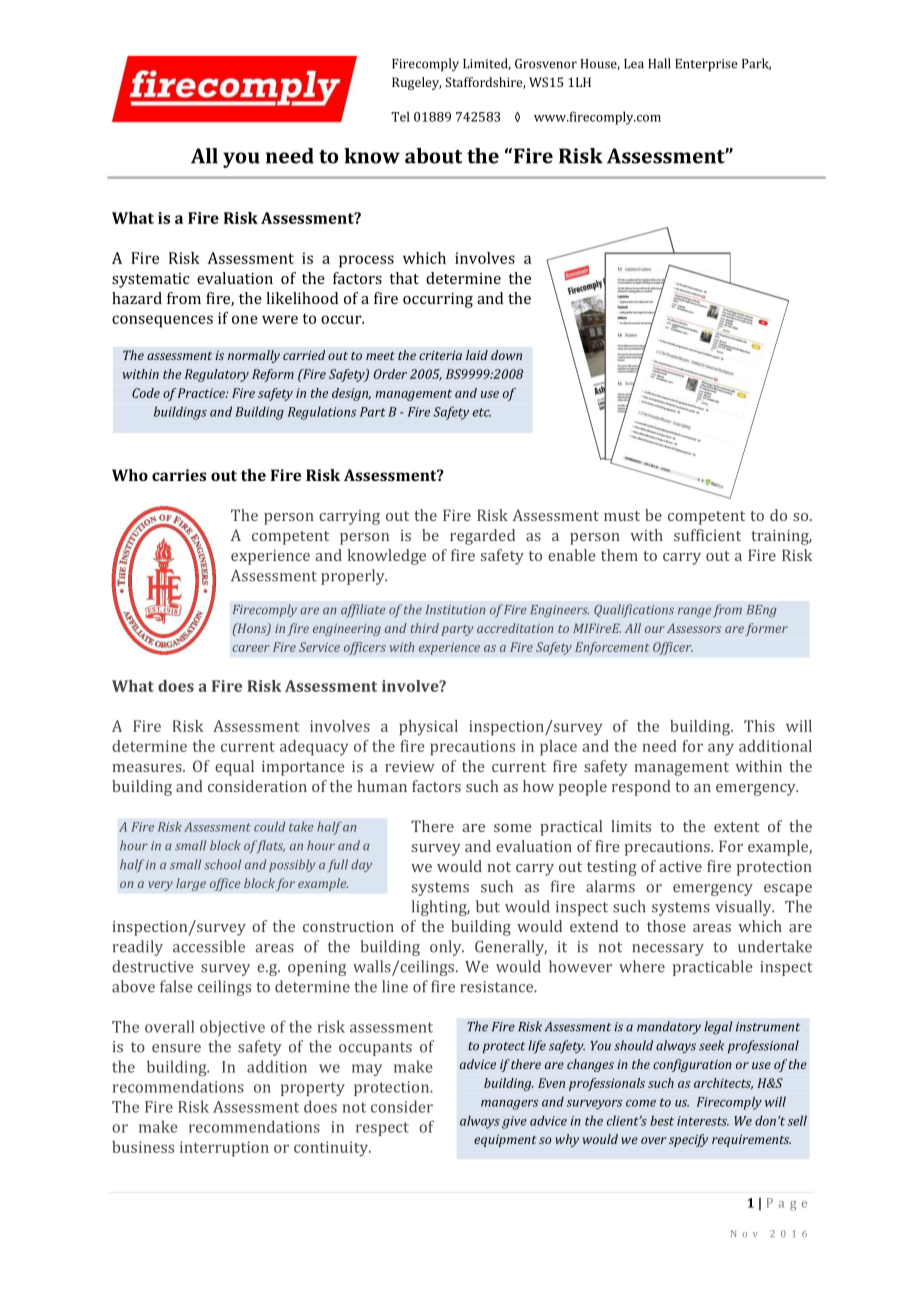  What do you see at coordinates (703, 1121) in the page?
I see `interests` at bounding box center [703, 1121].
